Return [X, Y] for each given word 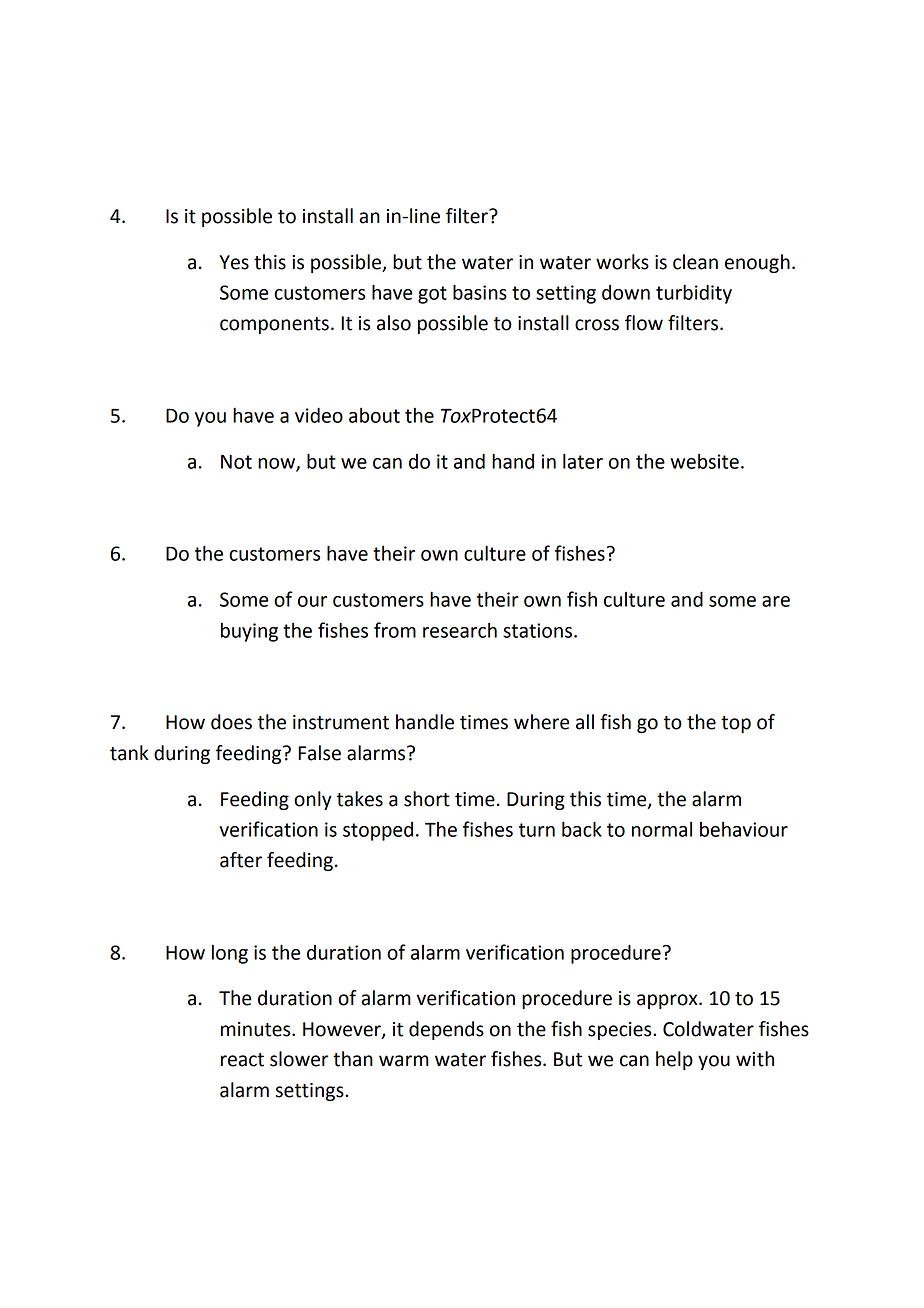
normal [662, 829]
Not [236, 461]
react [242, 1060]
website [705, 461]
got [432, 295]
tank [129, 753]
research [460, 630]
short [427, 799]
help [674, 1060]
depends [446, 1030]
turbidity [694, 294]
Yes [234, 262]
